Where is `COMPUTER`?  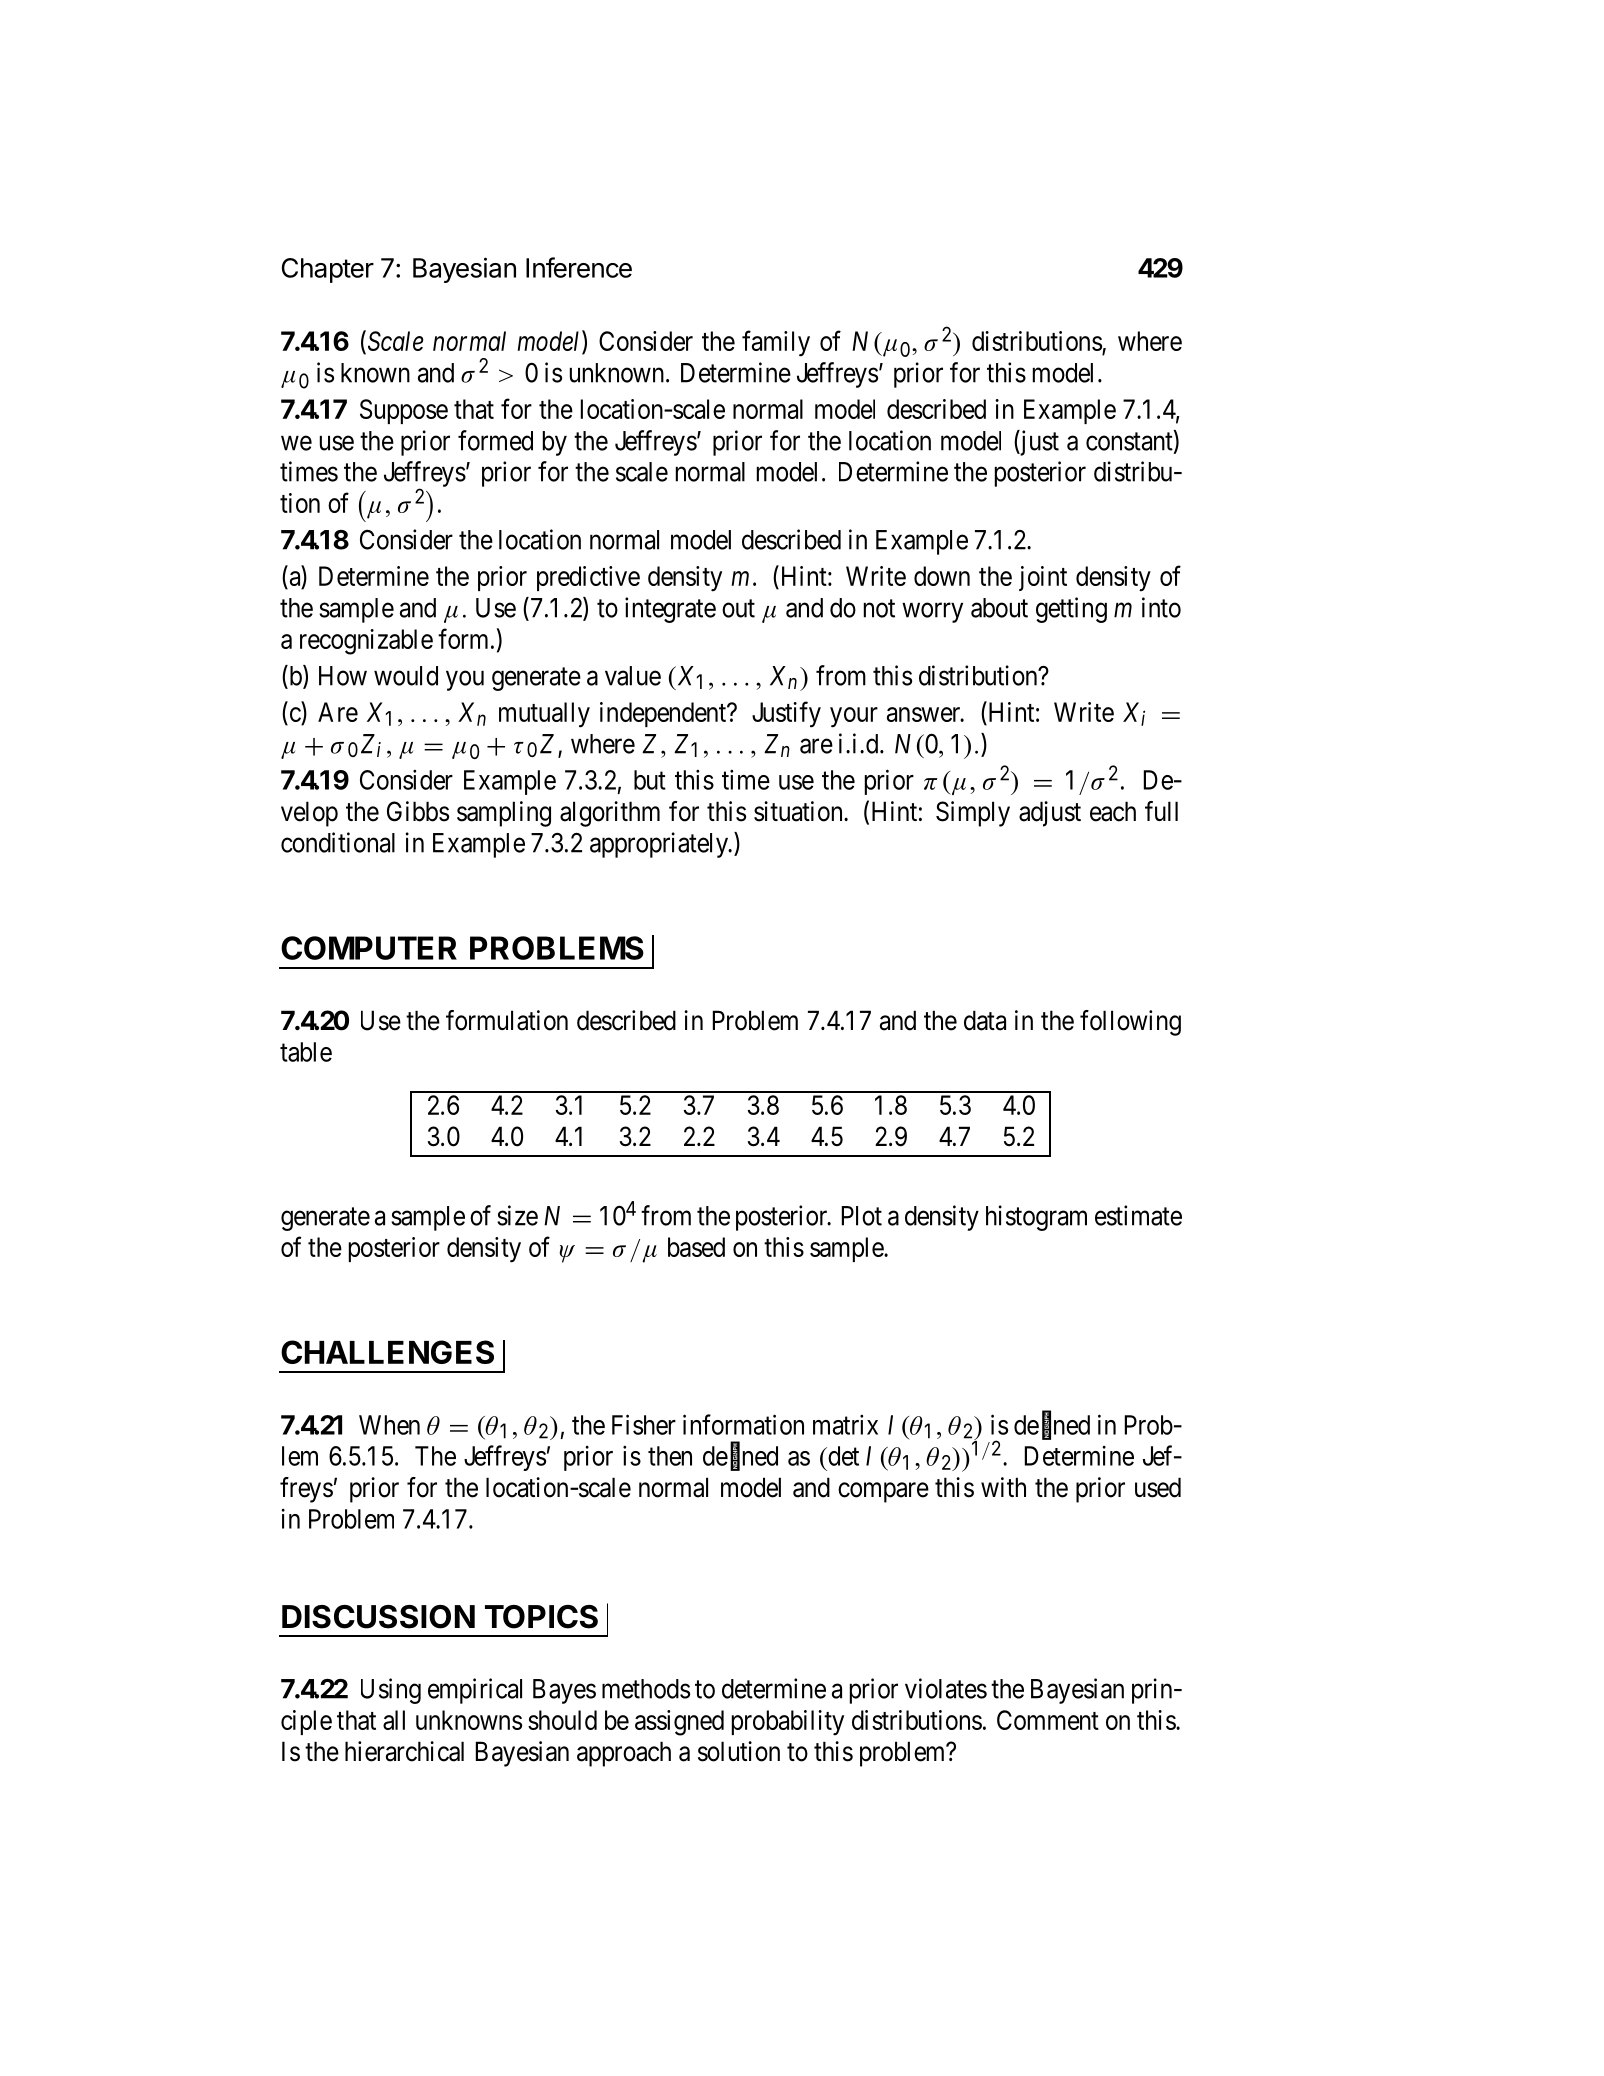 COMPUTER is located at coordinates (369, 948).
